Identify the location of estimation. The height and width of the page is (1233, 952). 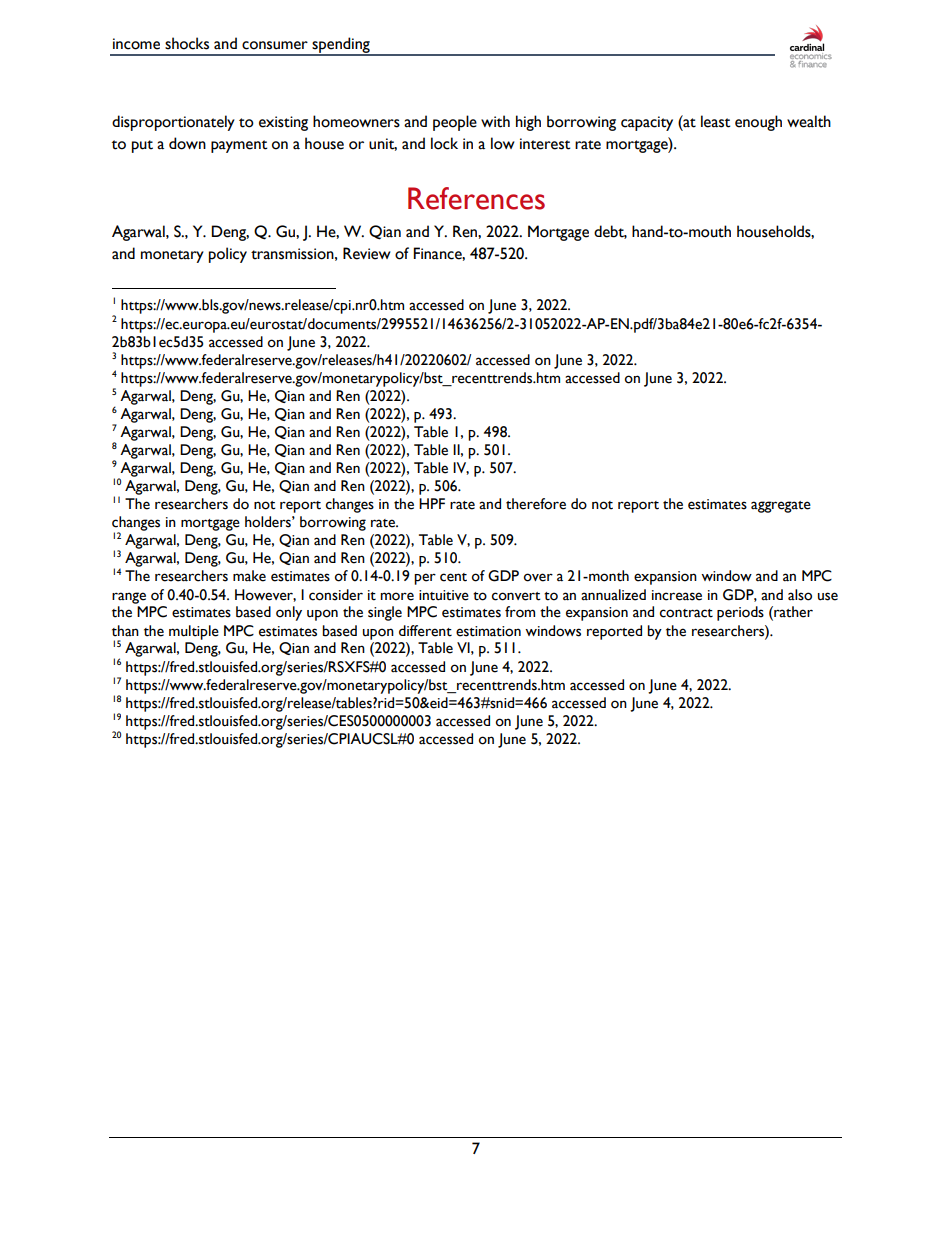
(488, 631).
